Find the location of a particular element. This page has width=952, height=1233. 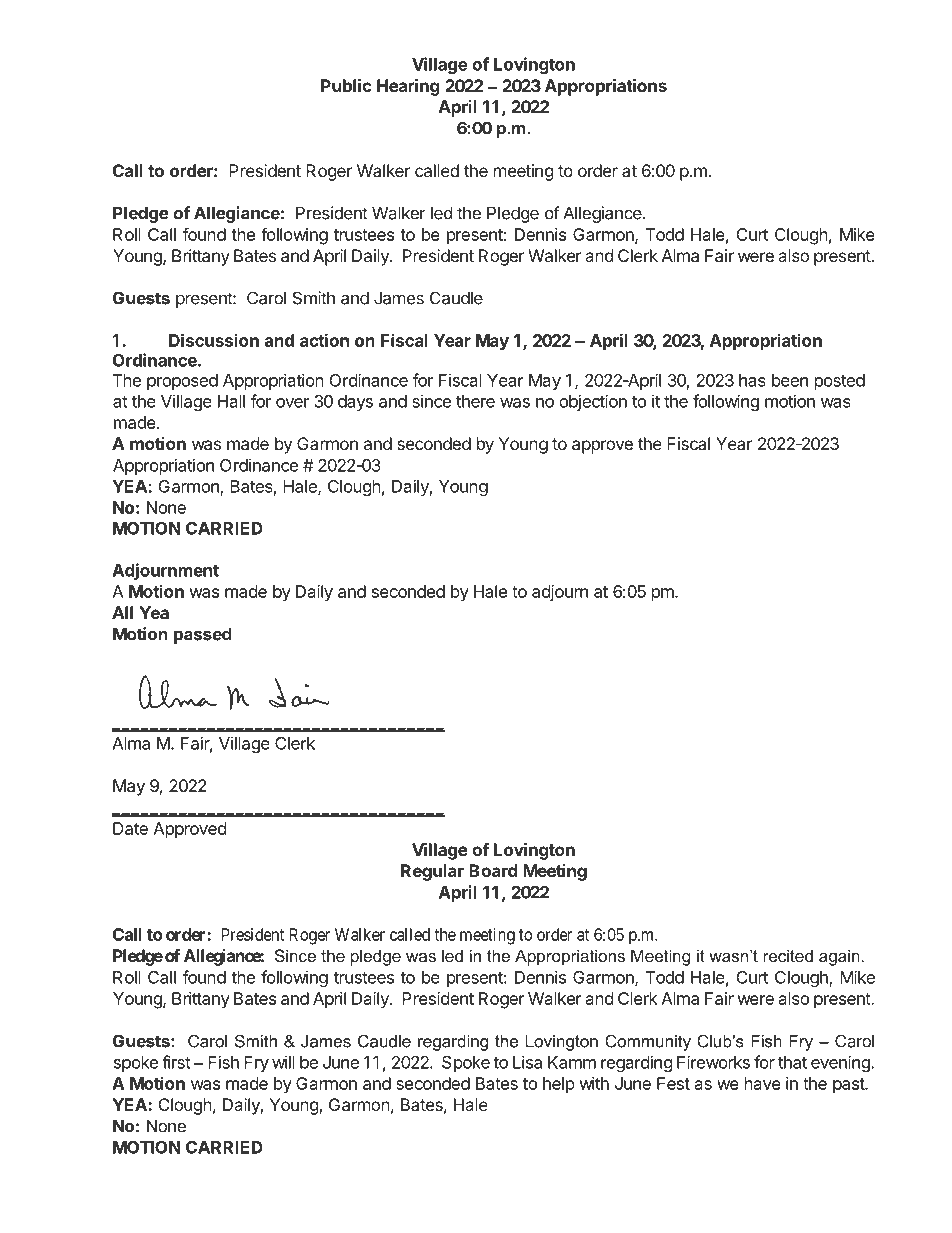

has is located at coordinates (752, 380).
